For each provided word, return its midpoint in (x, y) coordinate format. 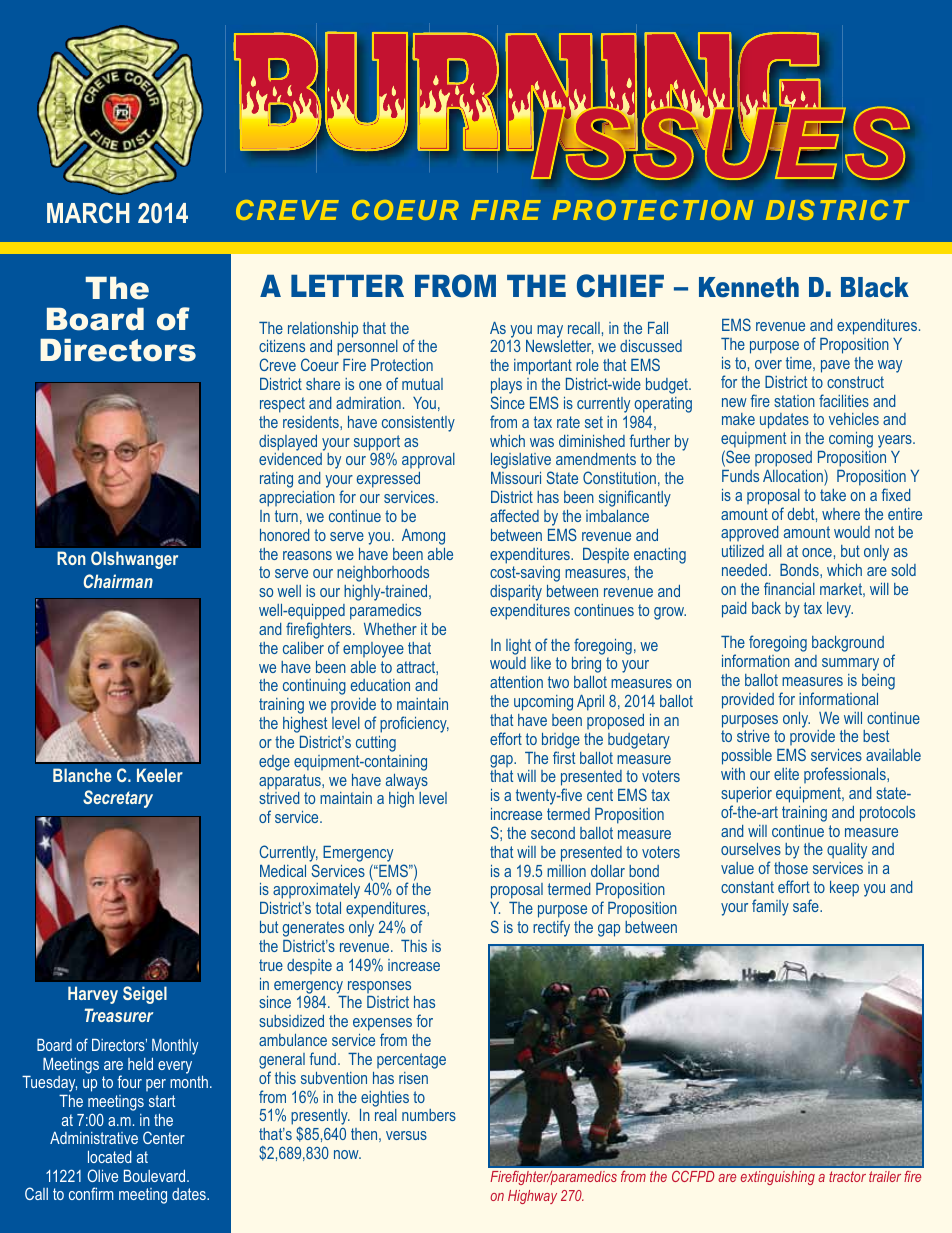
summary (850, 664)
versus (406, 1135)
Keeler (160, 775)
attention (516, 682)
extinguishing (778, 1178)
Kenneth (749, 287)
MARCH (88, 213)
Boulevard (156, 1176)
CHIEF (620, 286)
